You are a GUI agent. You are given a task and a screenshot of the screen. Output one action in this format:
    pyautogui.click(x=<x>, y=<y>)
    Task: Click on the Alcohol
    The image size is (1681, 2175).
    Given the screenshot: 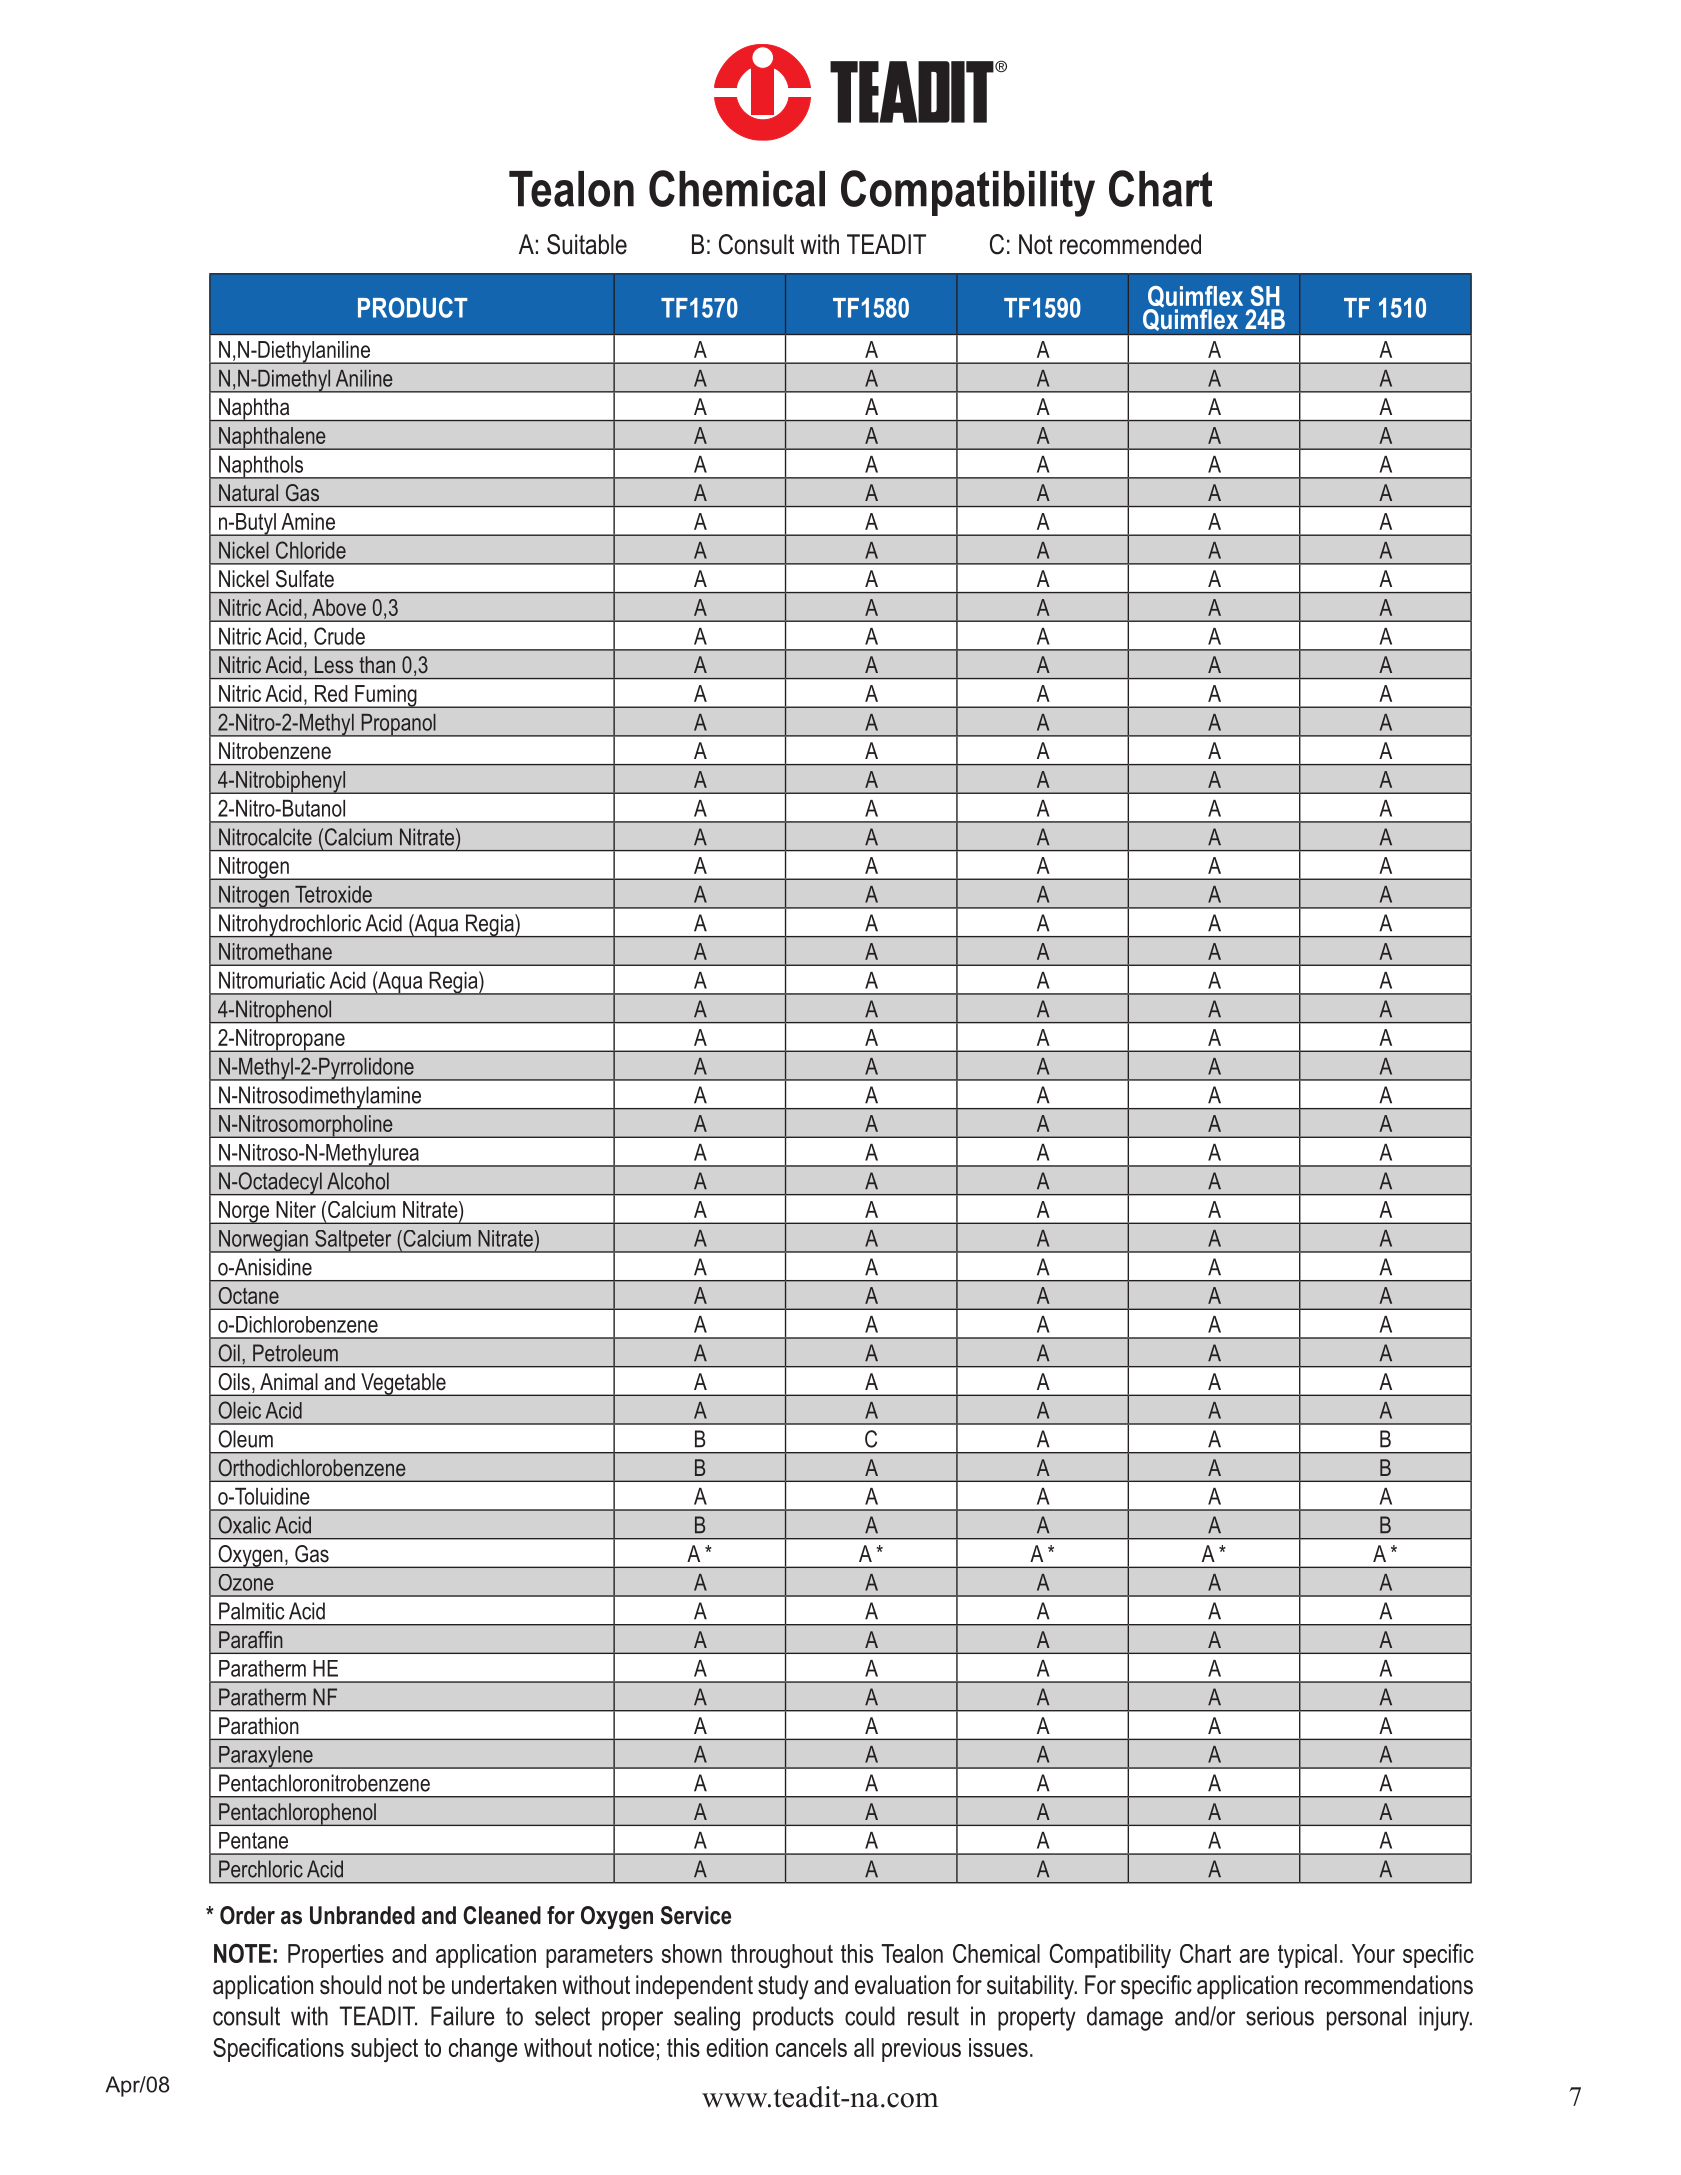 What is the action you would take?
    pyautogui.click(x=358, y=1181)
